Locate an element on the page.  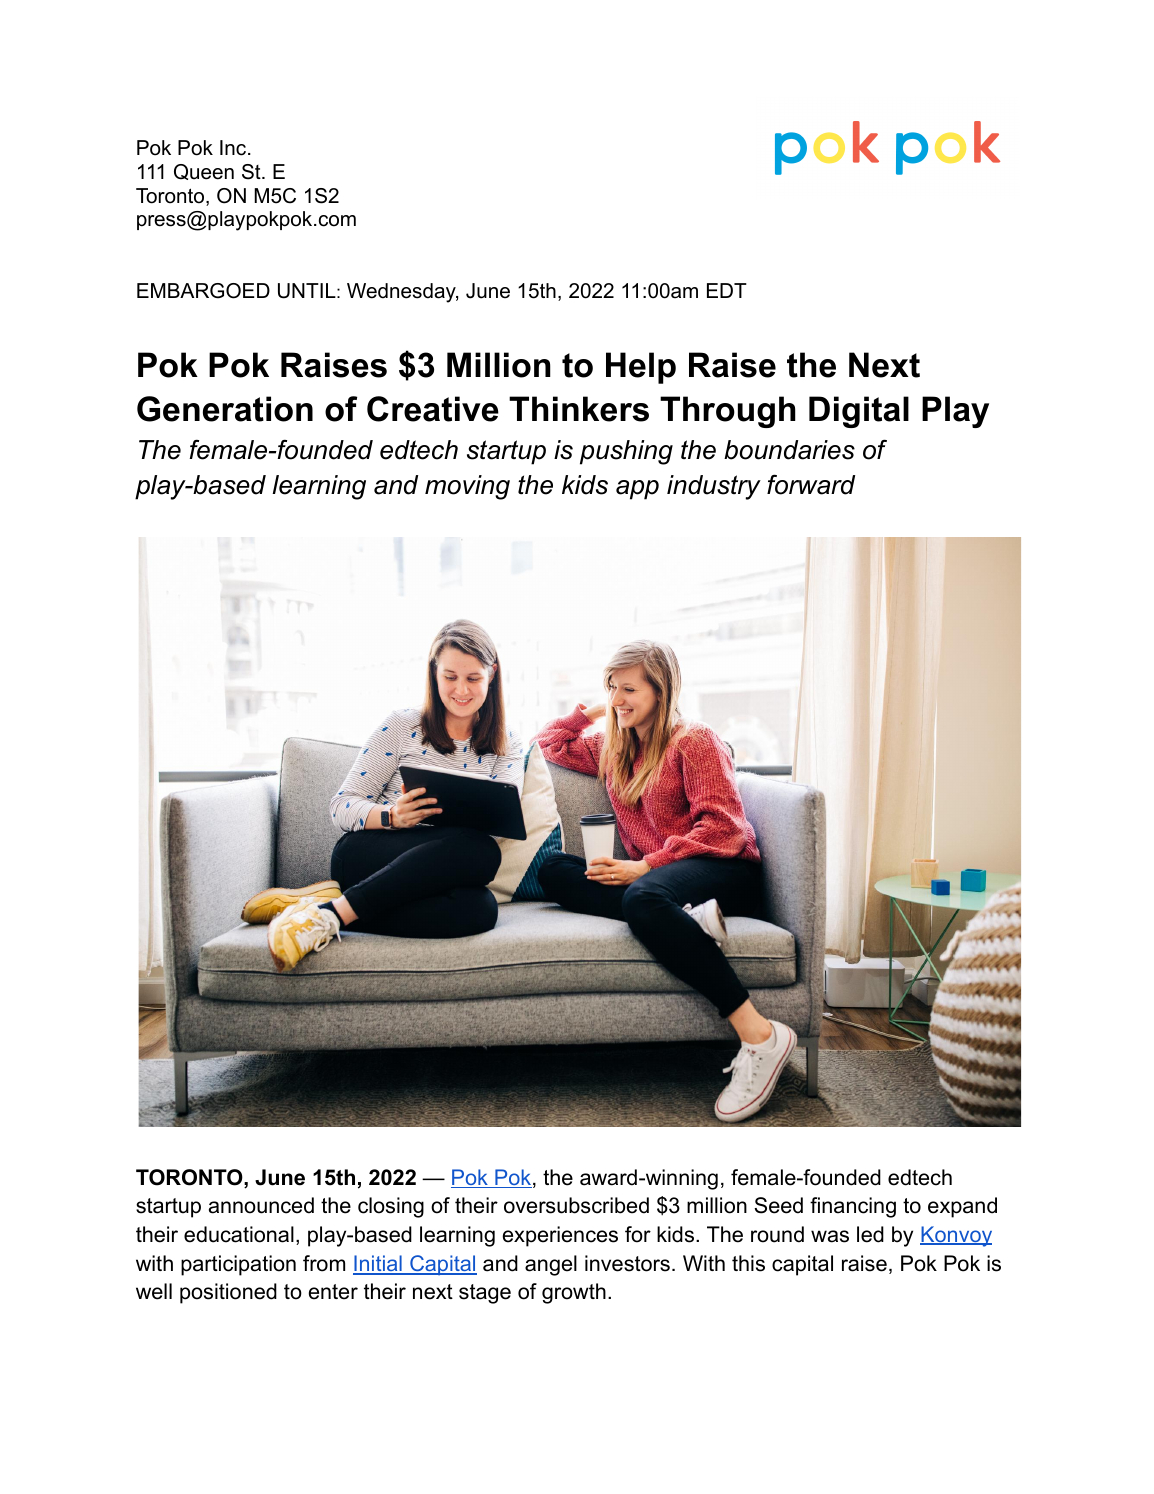
announced is located at coordinates (261, 1205).
